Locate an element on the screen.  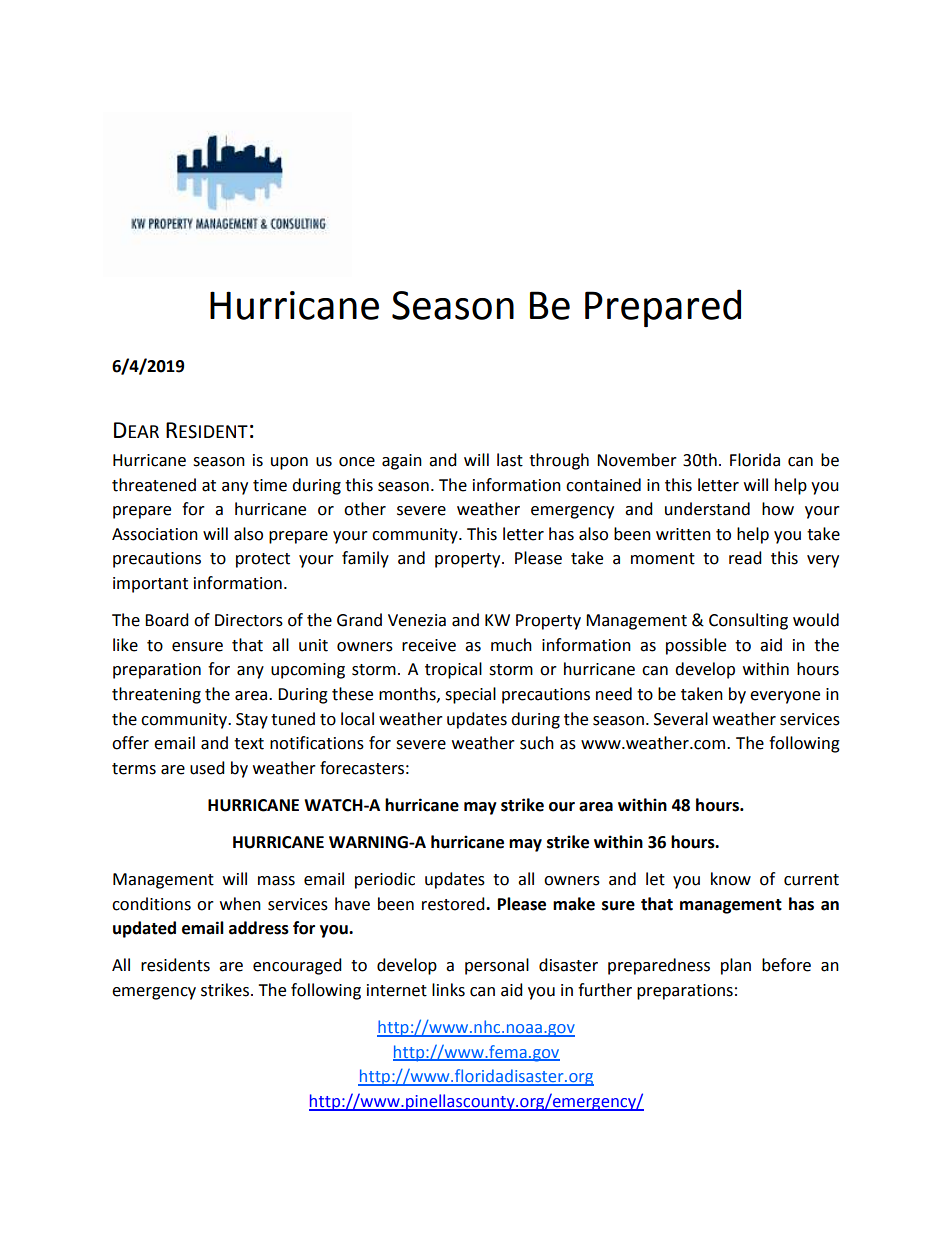
special is located at coordinates (470, 695).
